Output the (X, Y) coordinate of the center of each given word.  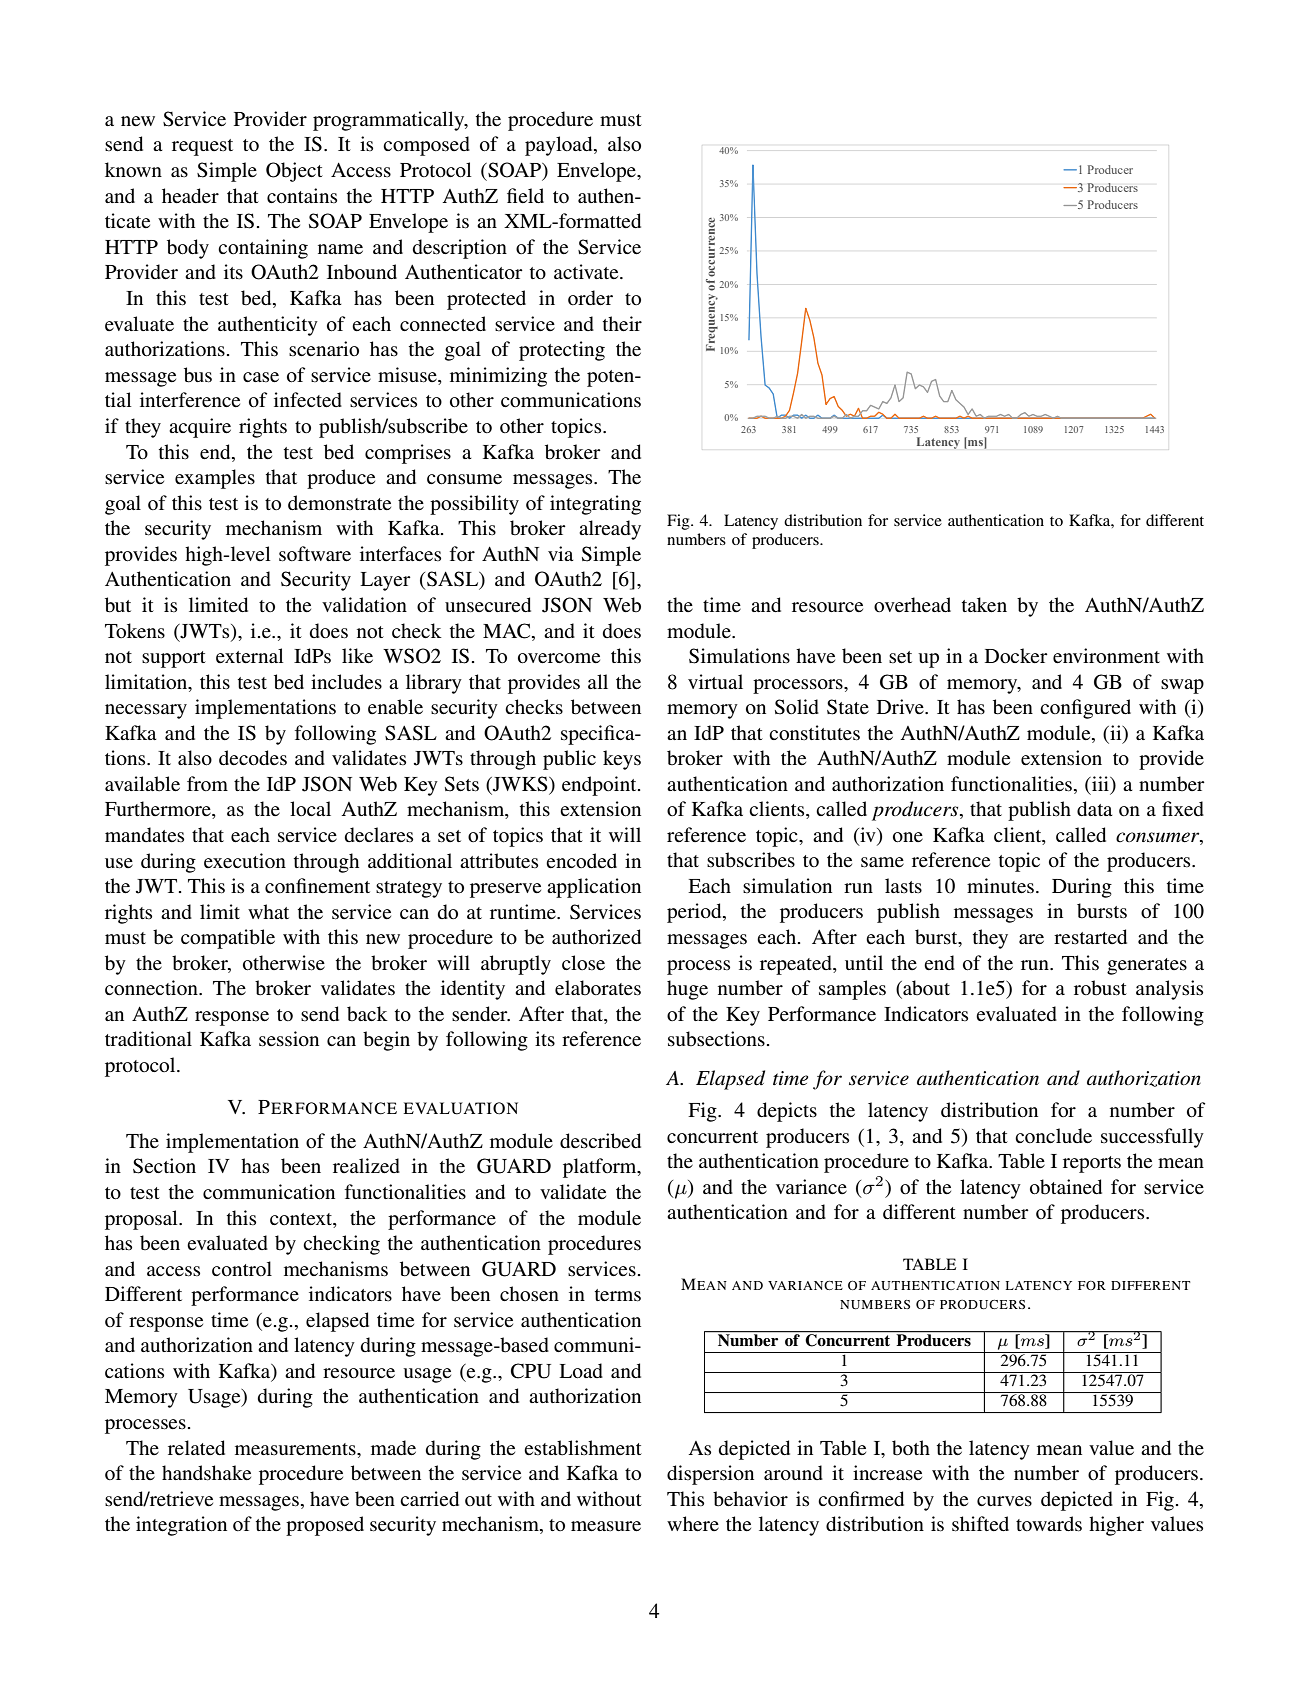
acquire (200, 428)
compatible (228, 939)
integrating (595, 505)
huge (687, 990)
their (622, 324)
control (242, 1269)
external (250, 656)
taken (984, 605)
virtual (715, 681)
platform (601, 1168)
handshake (206, 1473)
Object (294, 172)
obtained (1066, 1187)
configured (1085, 709)
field (525, 196)
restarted (1090, 937)
